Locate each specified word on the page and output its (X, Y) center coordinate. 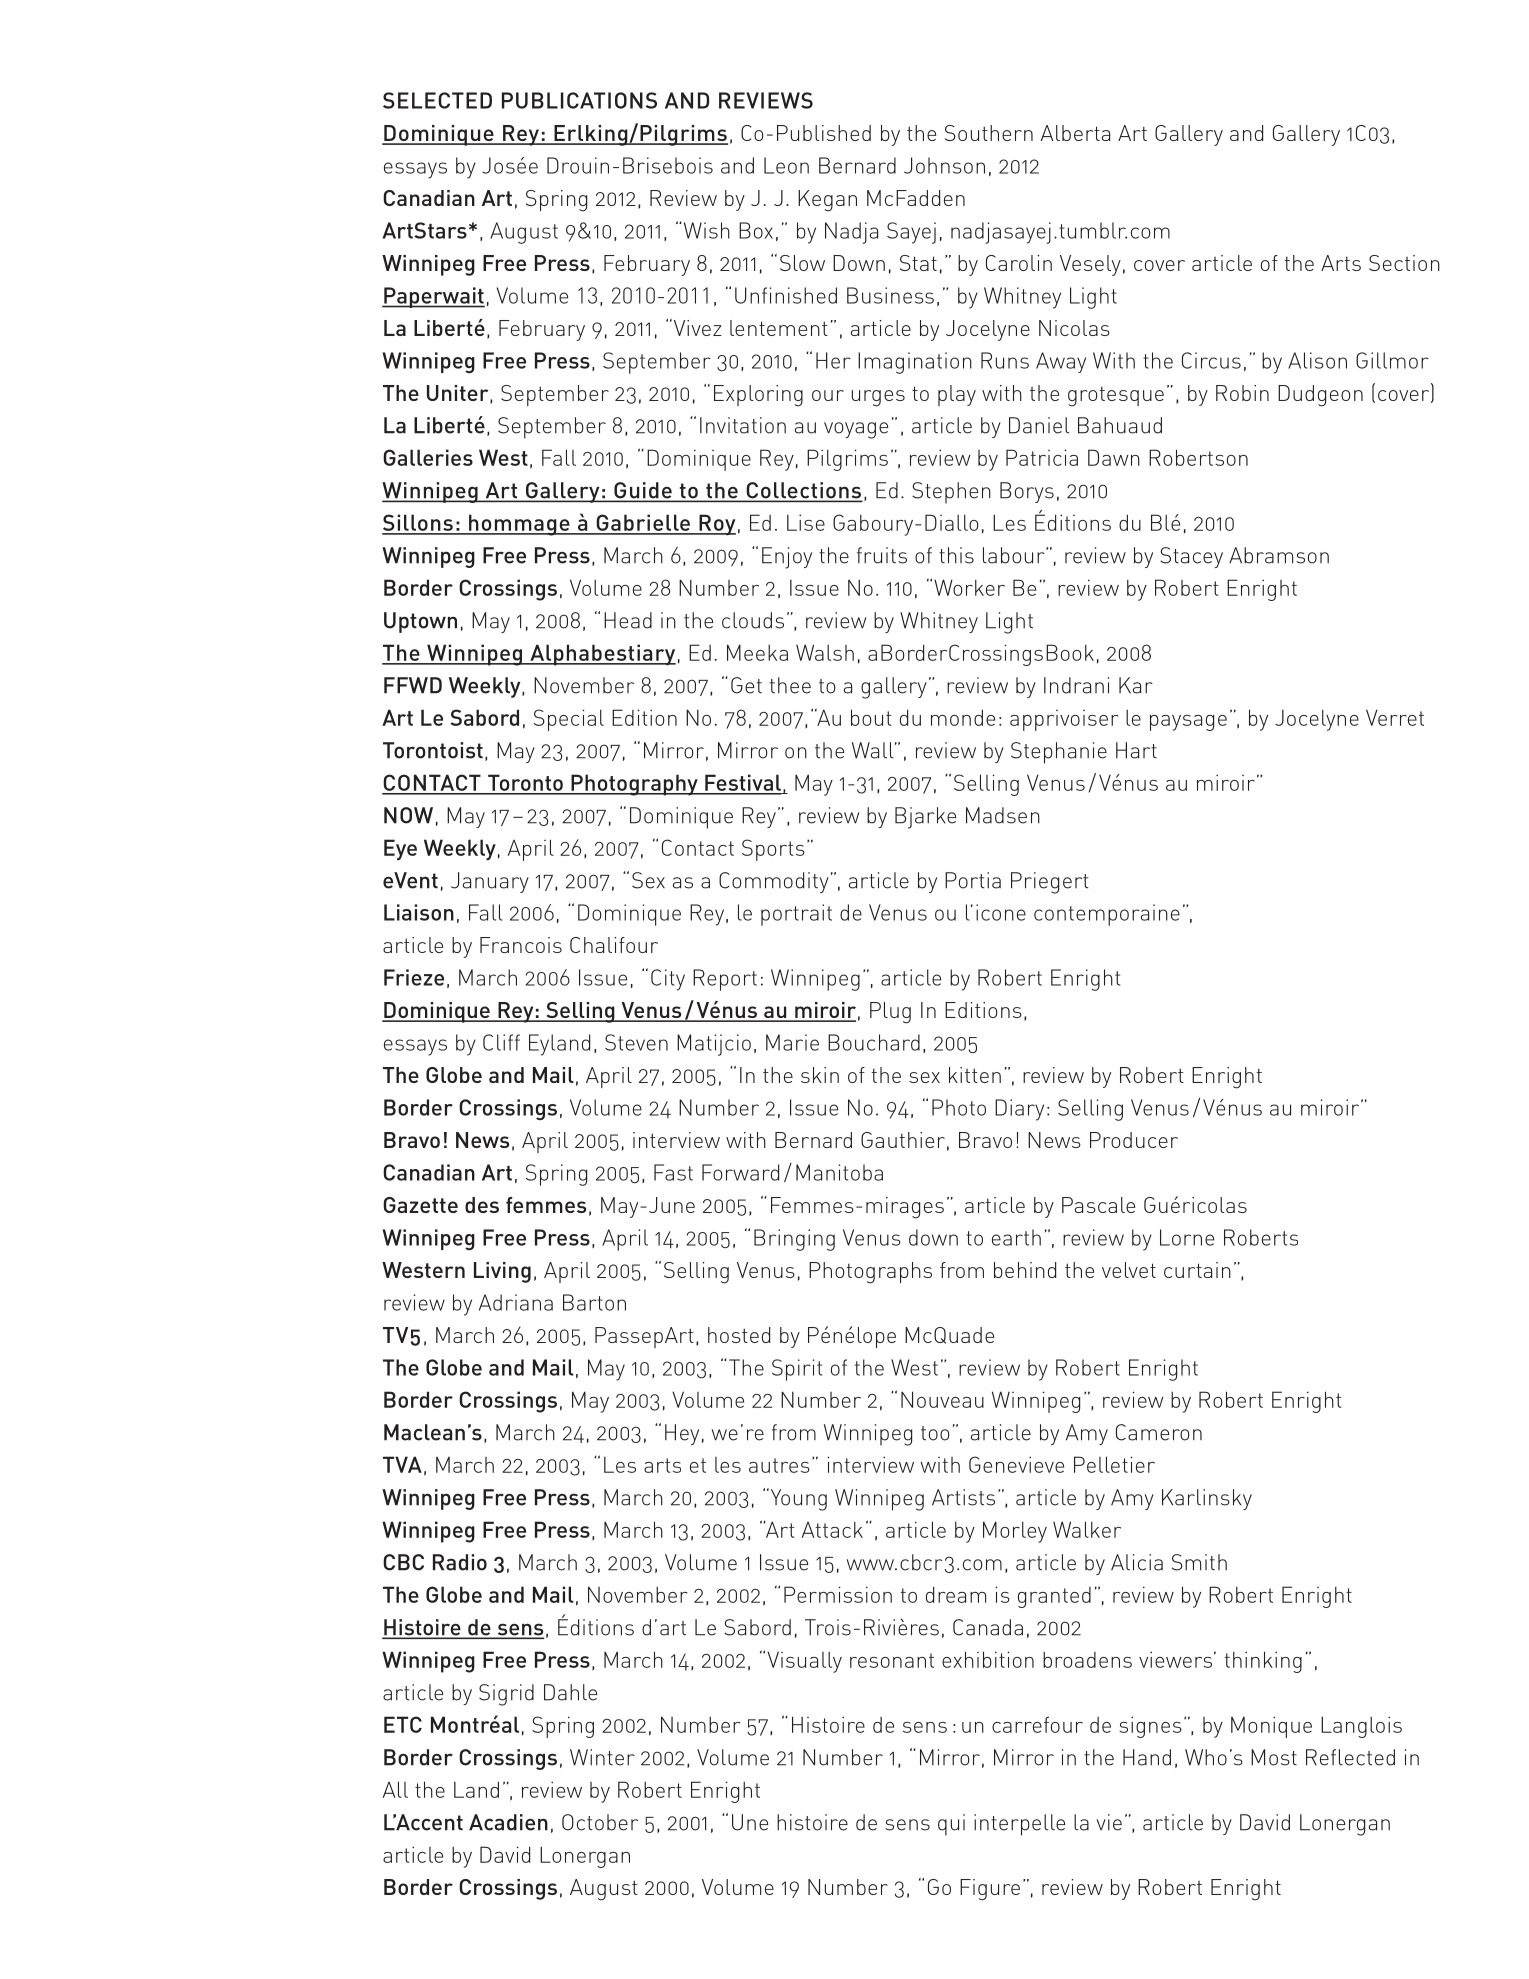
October (600, 1822)
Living (502, 1272)
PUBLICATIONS (579, 100)
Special (569, 720)
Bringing (794, 1240)
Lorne (1187, 1237)
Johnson (944, 165)
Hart (1136, 750)
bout (871, 717)
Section (1404, 263)
